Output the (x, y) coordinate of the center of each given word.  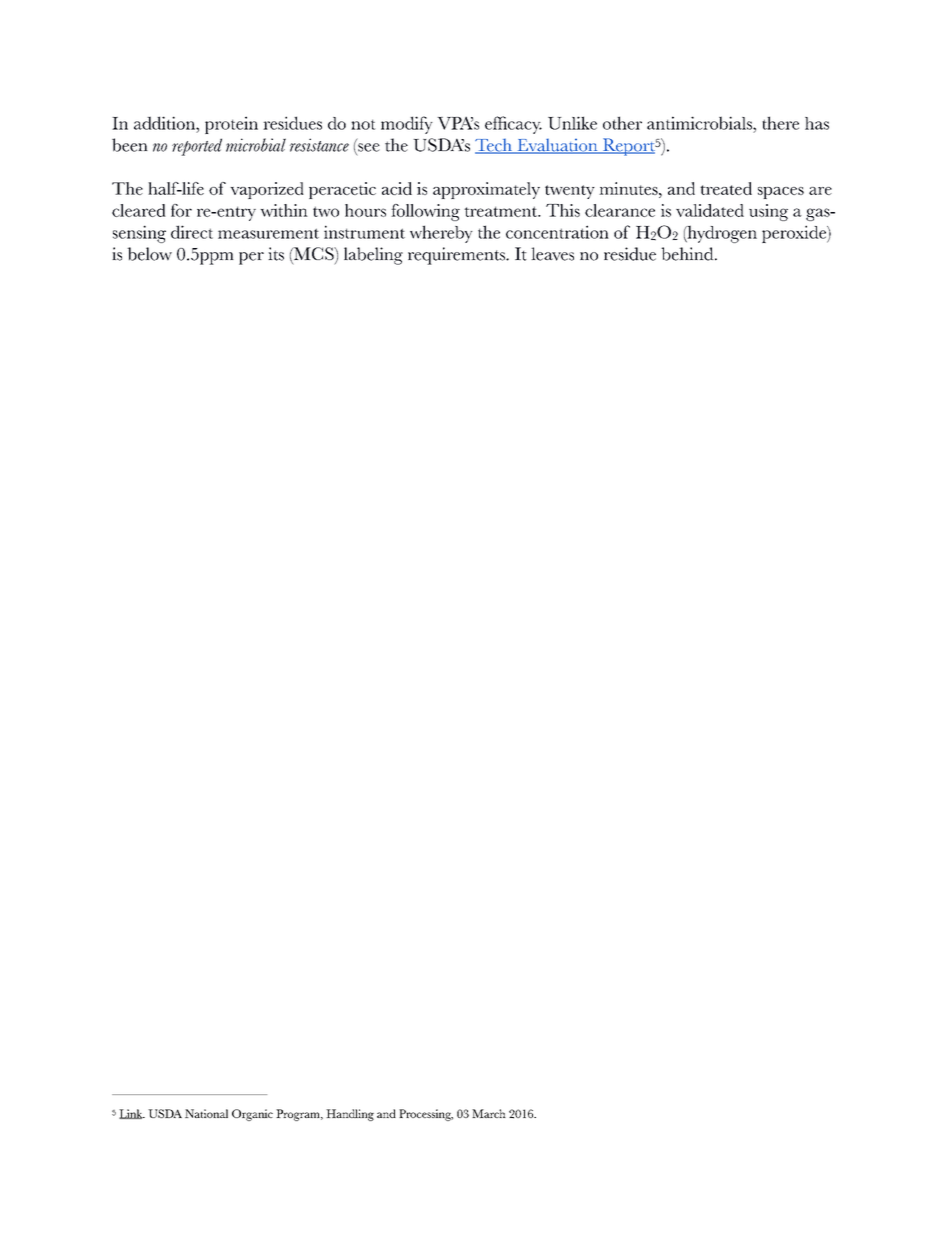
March (489, 1113)
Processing (426, 1115)
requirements (457, 256)
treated (726, 188)
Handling (350, 1115)
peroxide (795, 234)
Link (132, 1114)
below (149, 254)
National (206, 1113)
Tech (494, 146)
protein (231, 125)
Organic (252, 1115)
